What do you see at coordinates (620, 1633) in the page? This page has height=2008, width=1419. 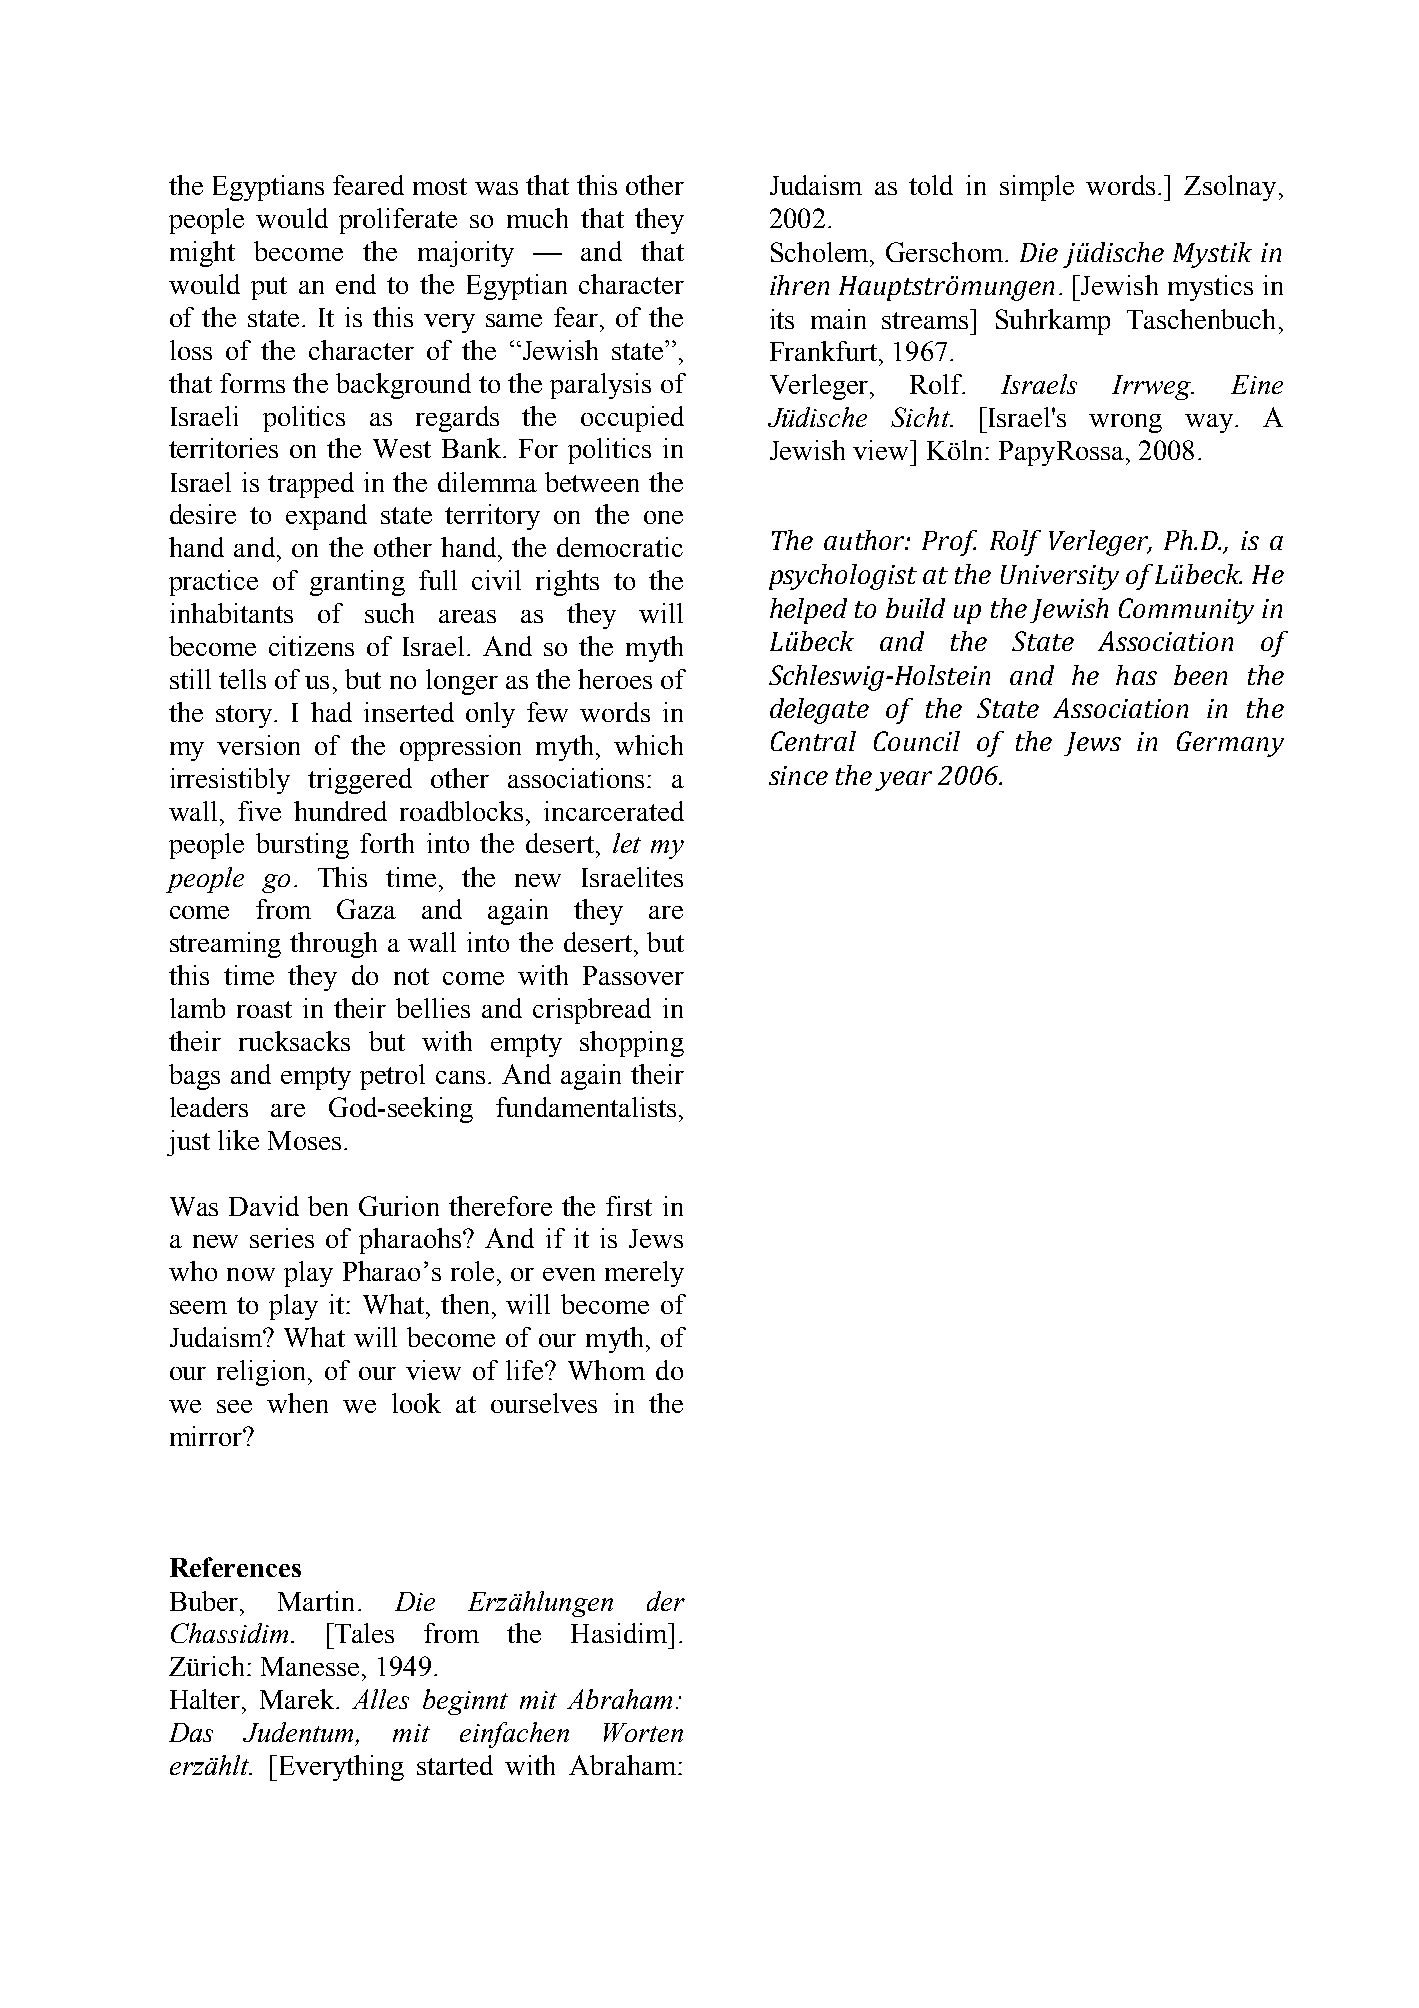 I see `Hasidim` at bounding box center [620, 1633].
